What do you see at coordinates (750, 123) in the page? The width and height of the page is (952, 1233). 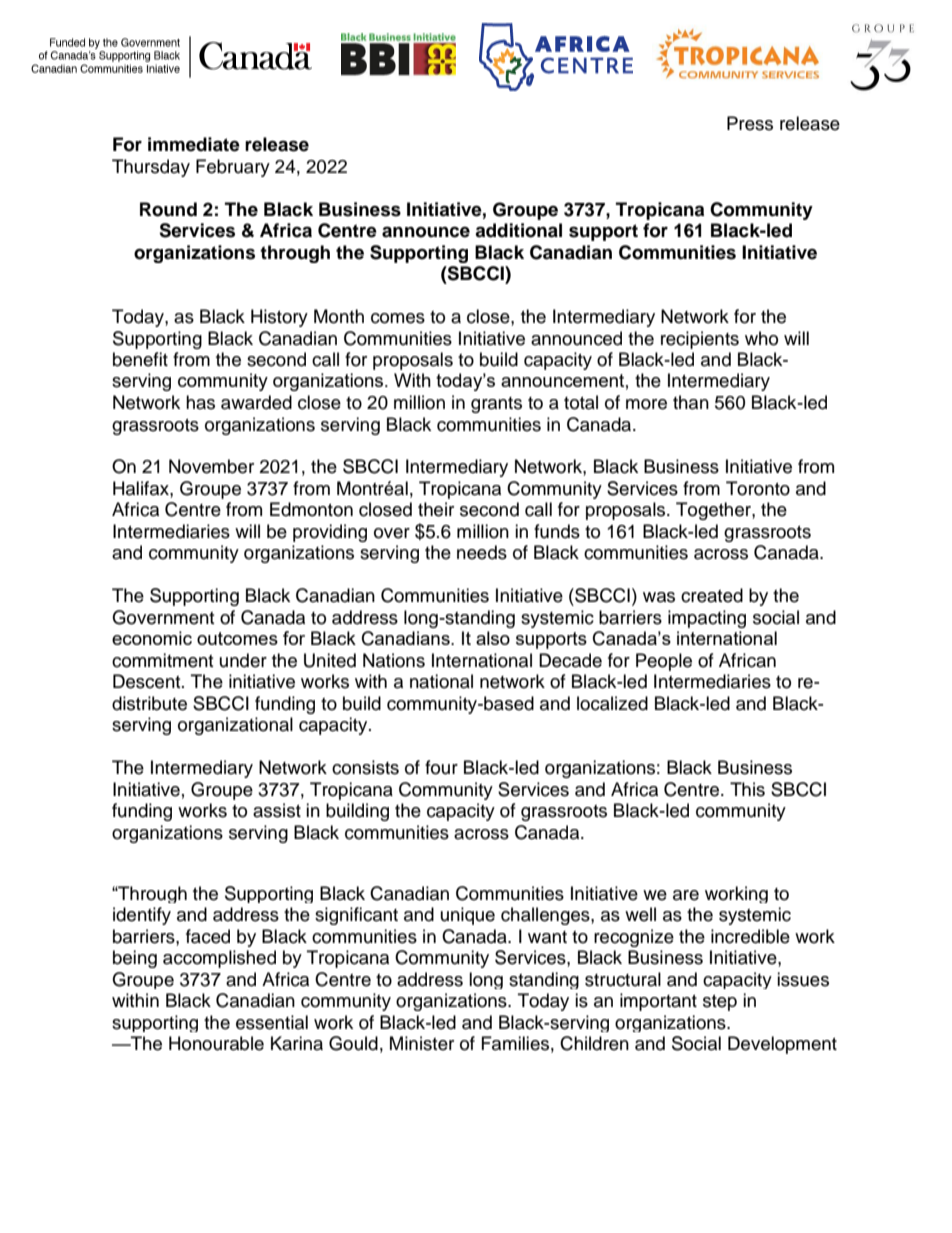 I see `Press` at bounding box center [750, 123].
